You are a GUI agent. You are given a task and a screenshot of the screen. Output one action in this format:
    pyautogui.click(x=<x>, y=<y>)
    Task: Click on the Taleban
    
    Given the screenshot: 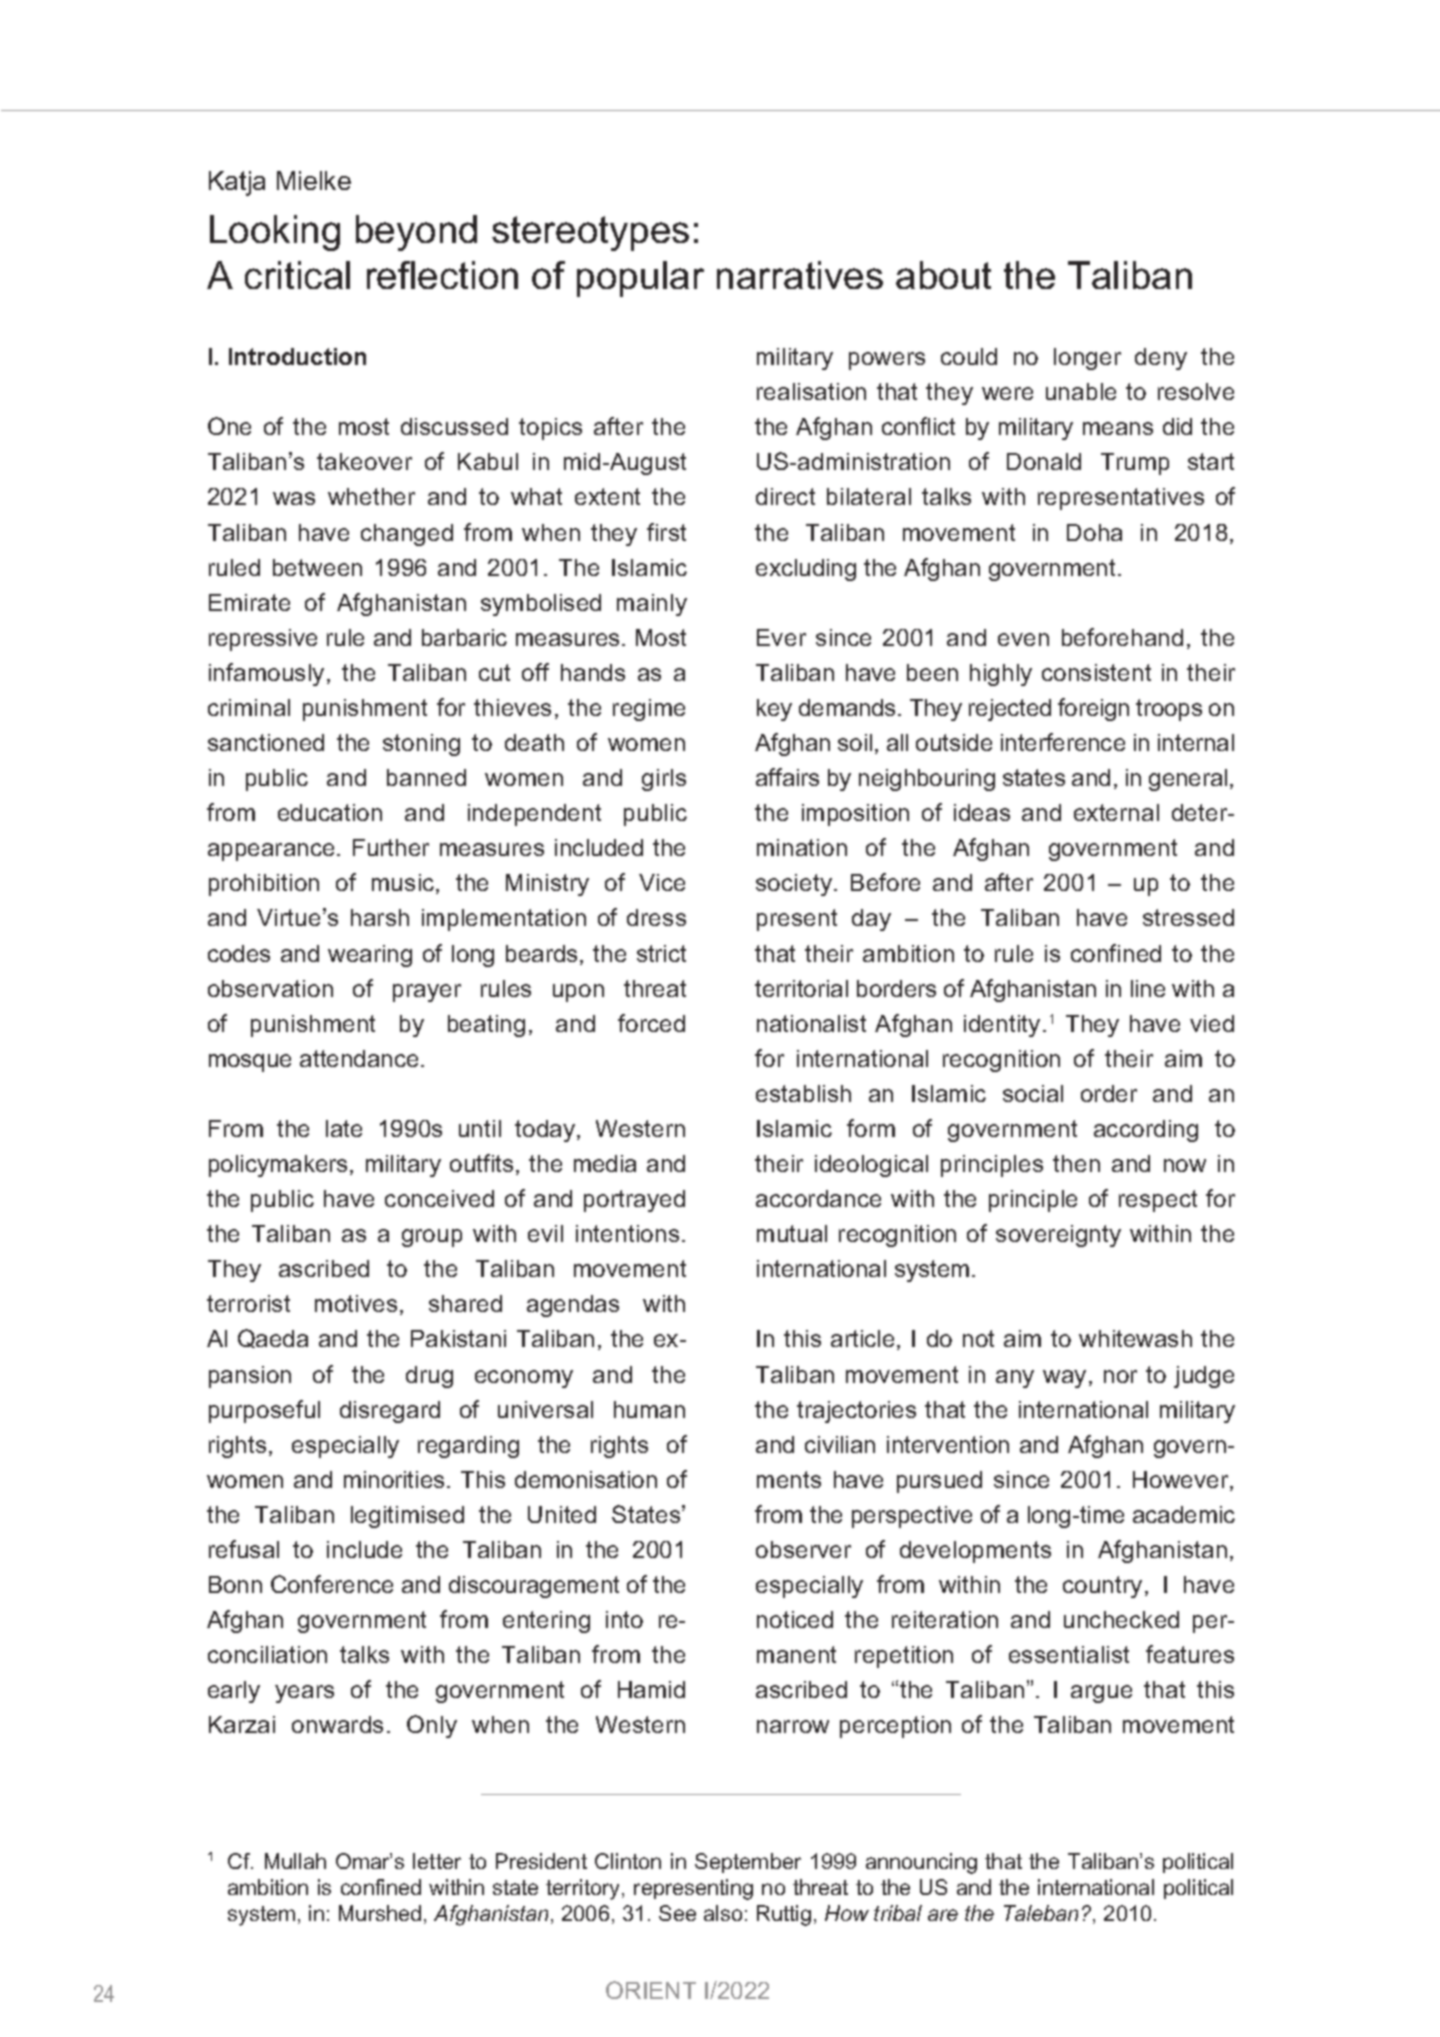 What is the action you would take?
    pyautogui.click(x=1041, y=1913)
